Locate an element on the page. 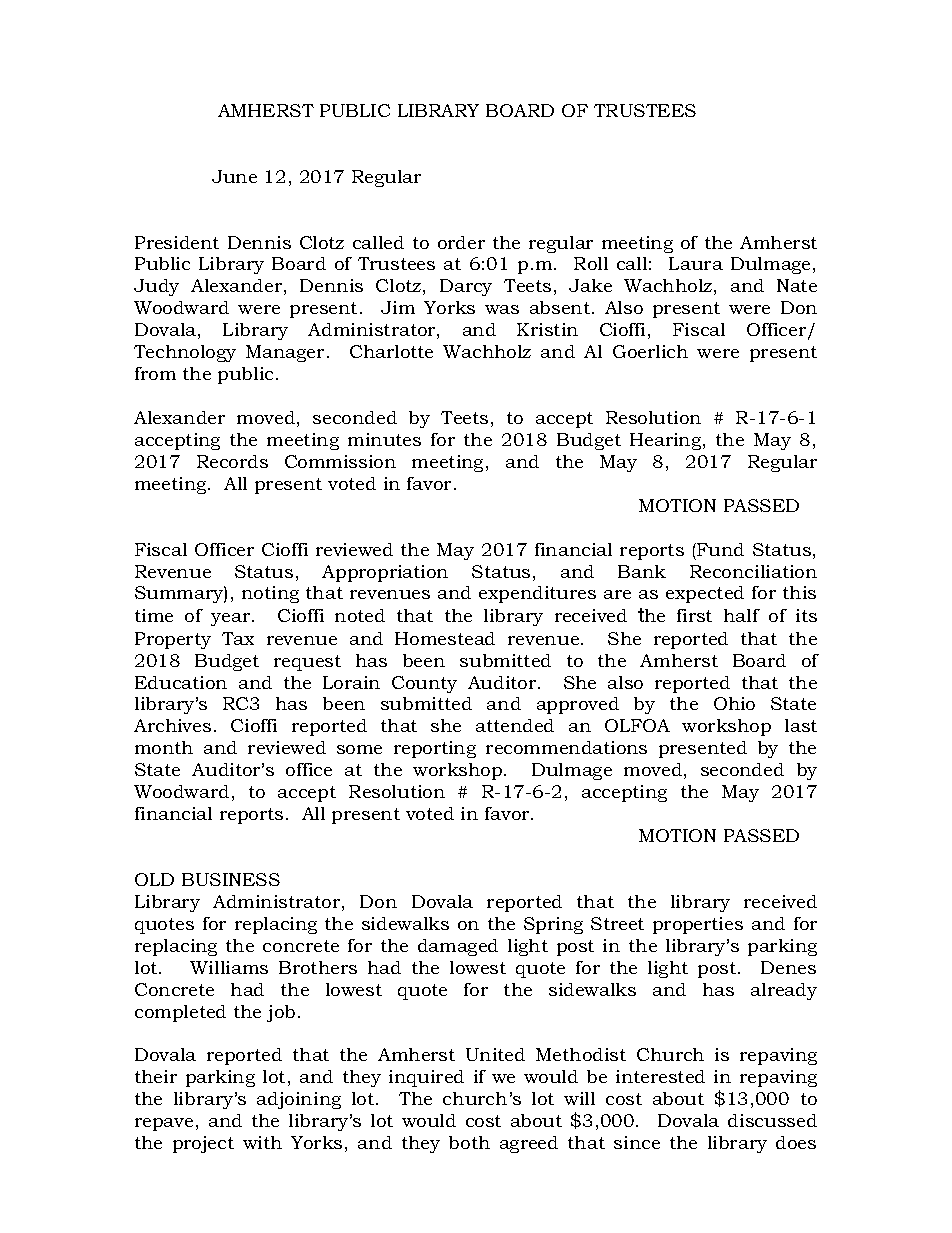 Image resolution: width=952 pixels, height=1233 pixels. with is located at coordinates (262, 1142).
